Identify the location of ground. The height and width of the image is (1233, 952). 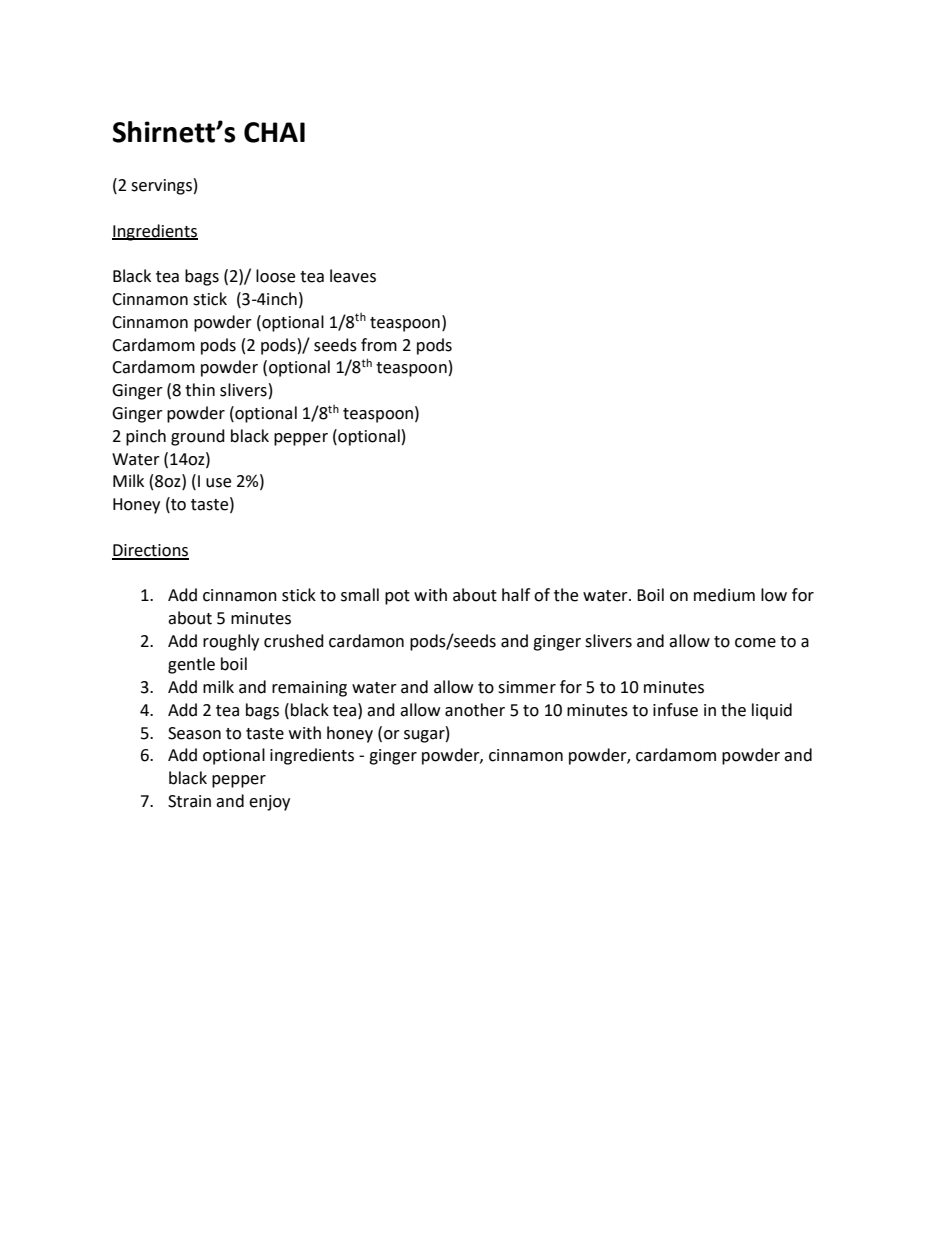
(198, 437).
